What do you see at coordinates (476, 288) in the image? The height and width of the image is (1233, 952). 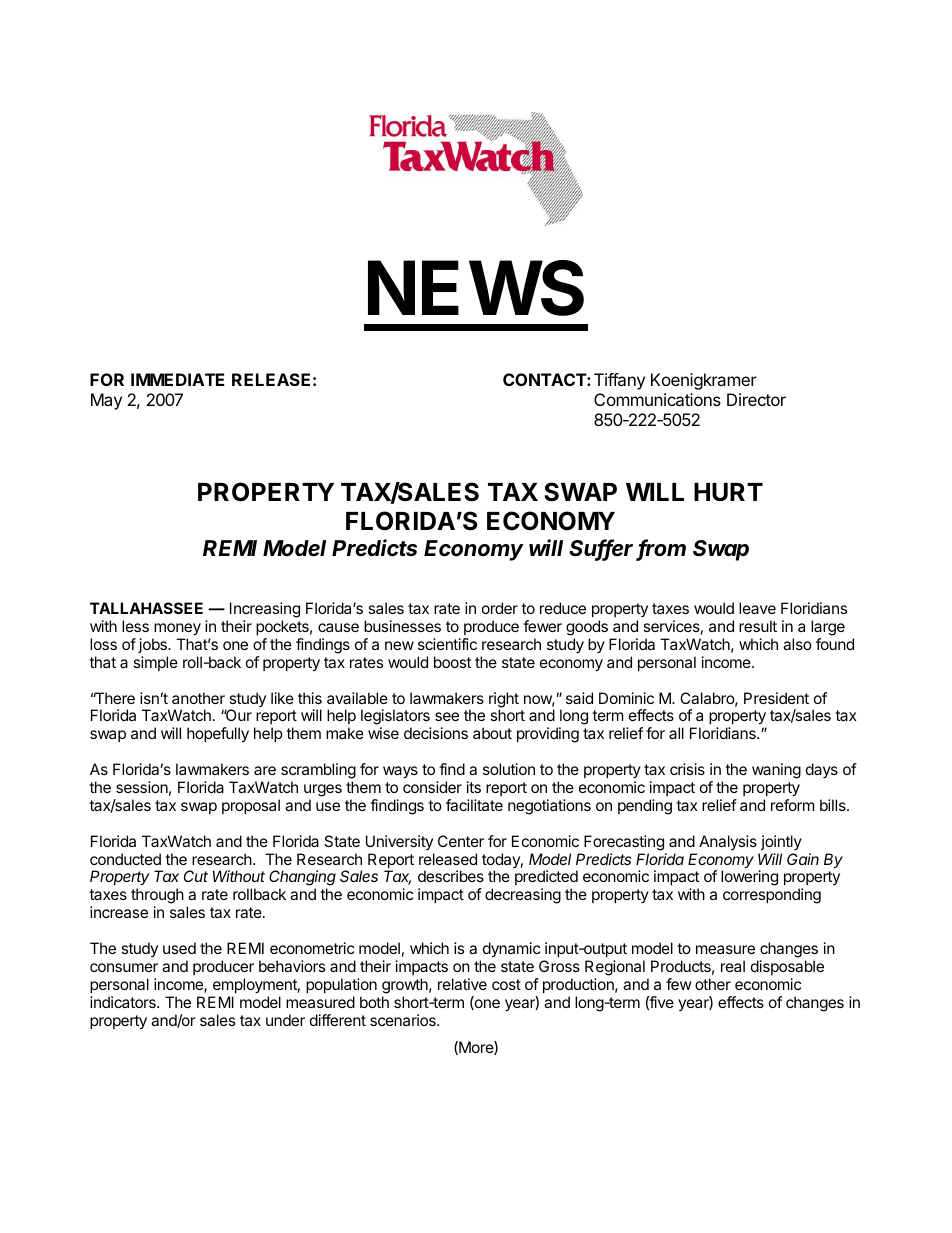 I see `NEWS` at bounding box center [476, 288].
